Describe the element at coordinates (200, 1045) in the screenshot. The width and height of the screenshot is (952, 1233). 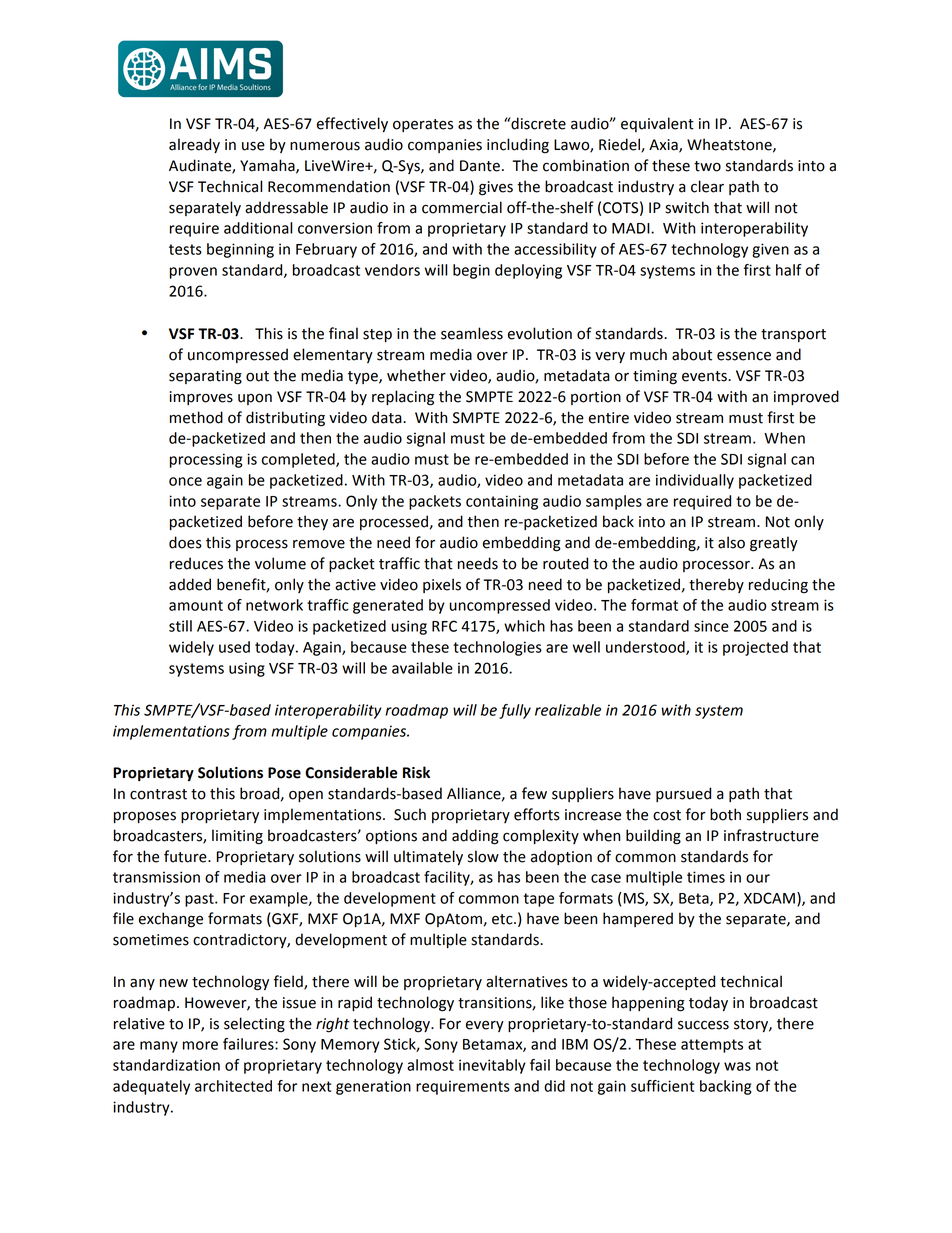
I see `more` at that location.
